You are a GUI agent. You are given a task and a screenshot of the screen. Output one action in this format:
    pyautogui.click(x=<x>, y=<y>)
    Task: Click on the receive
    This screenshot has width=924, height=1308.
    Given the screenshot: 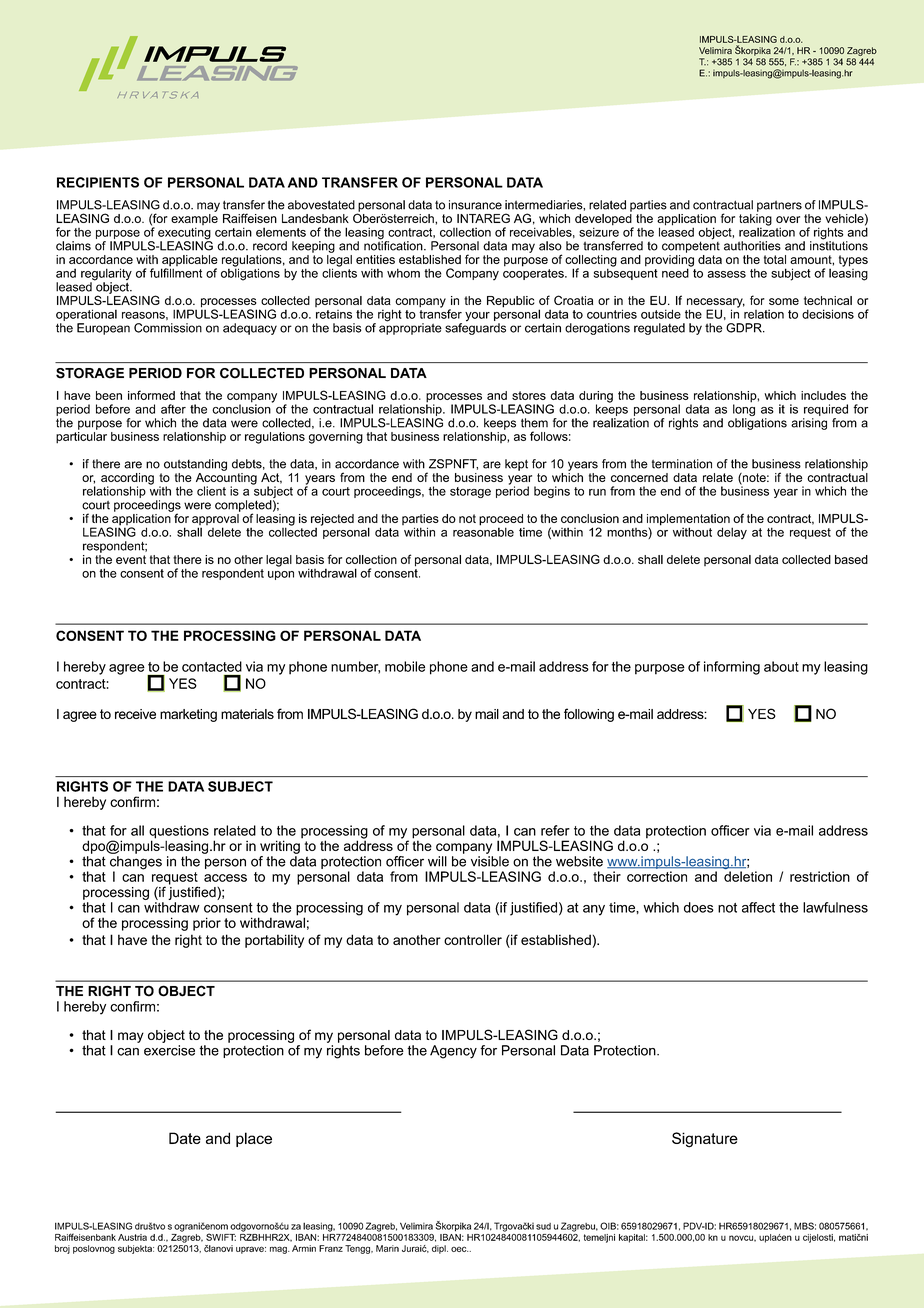 What is the action you would take?
    pyautogui.click(x=135, y=714)
